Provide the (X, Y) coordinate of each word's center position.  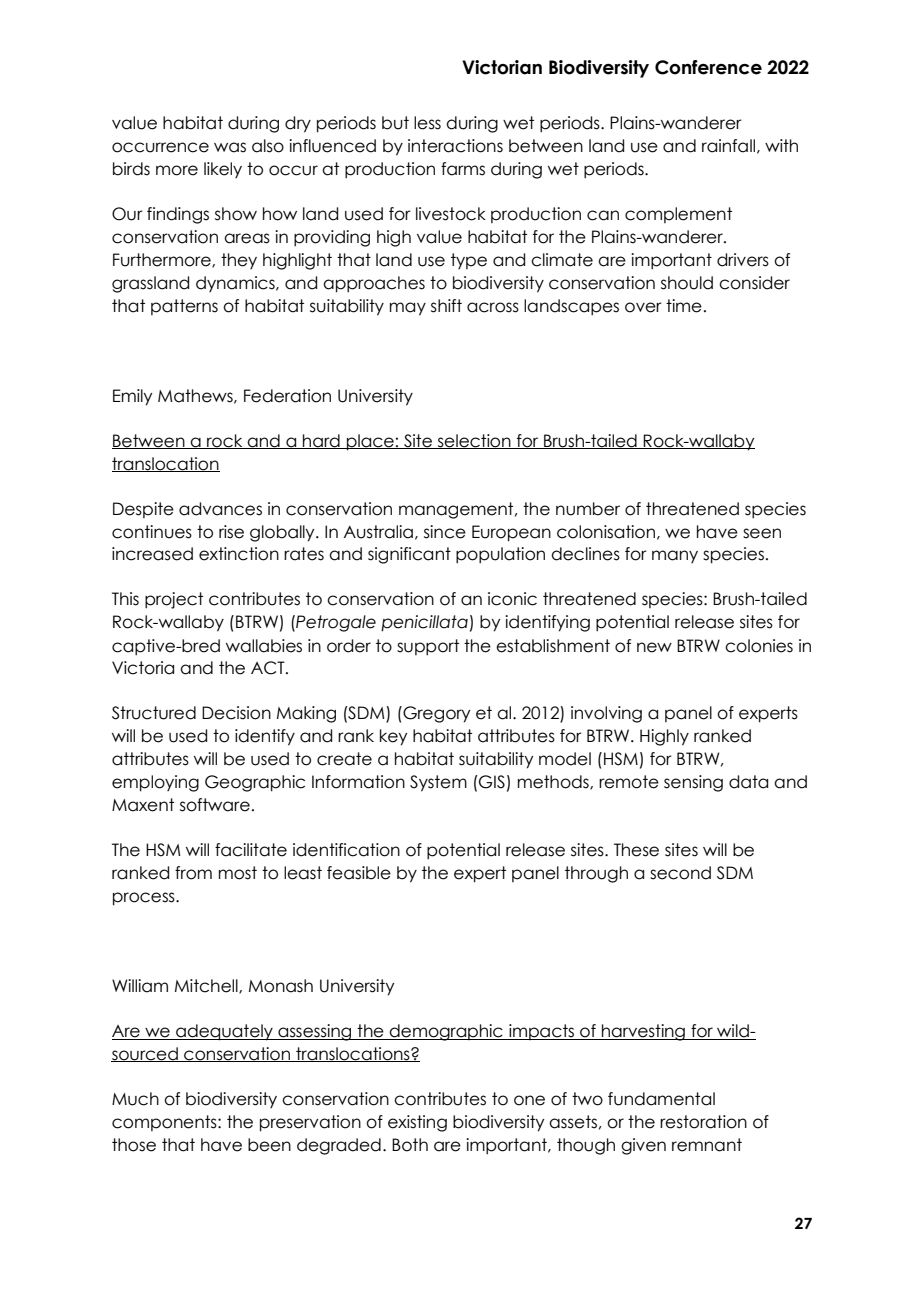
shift (446, 306)
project (174, 600)
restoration (703, 1122)
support (428, 647)
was (230, 147)
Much (135, 1099)
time (684, 306)
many (675, 556)
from (193, 873)
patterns (184, 307)
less (427, 123)
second (680, 873)
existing (417, 1123)
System (438, 783)
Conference (708, 67)
